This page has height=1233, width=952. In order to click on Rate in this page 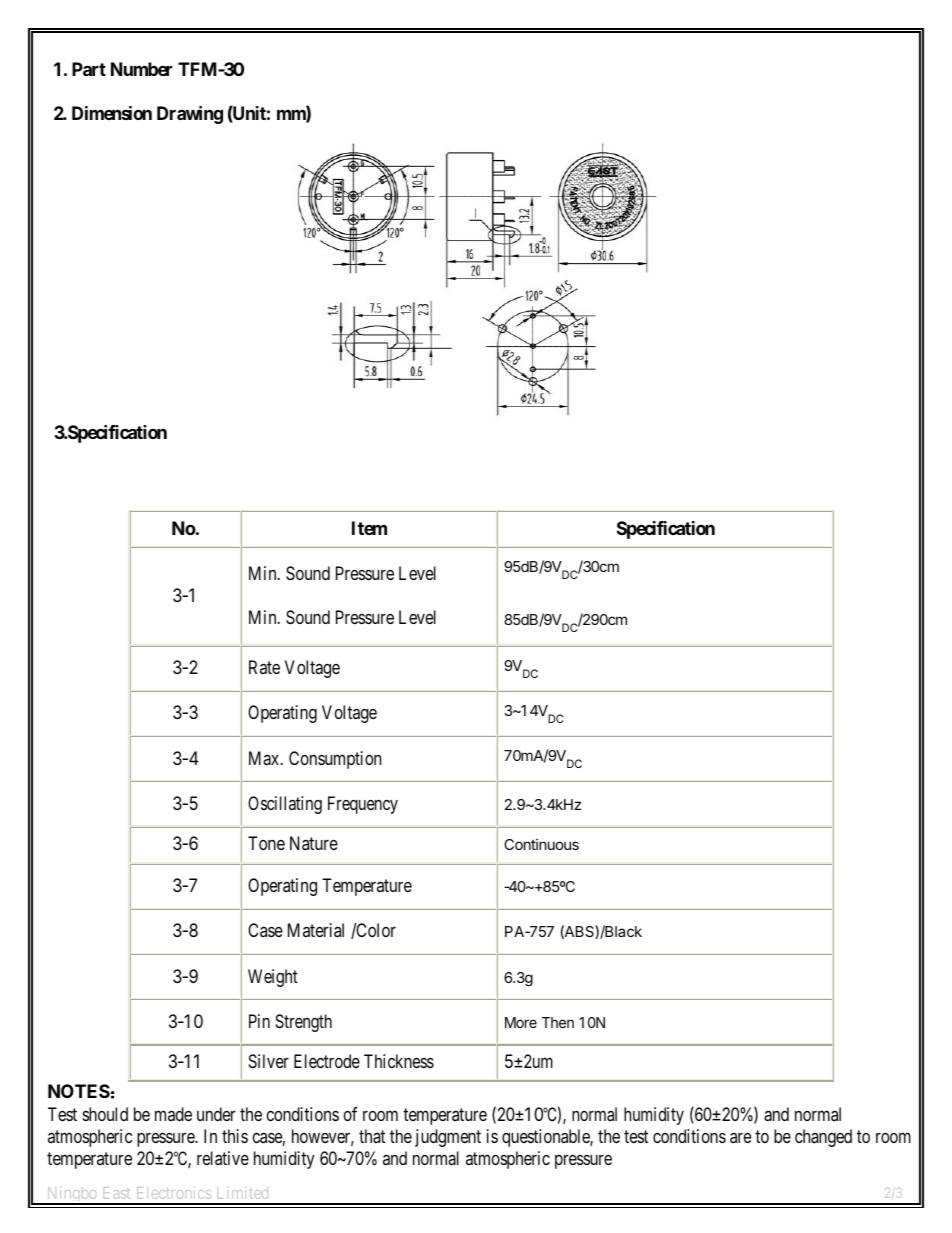, I will do `click(264, 667)`.
